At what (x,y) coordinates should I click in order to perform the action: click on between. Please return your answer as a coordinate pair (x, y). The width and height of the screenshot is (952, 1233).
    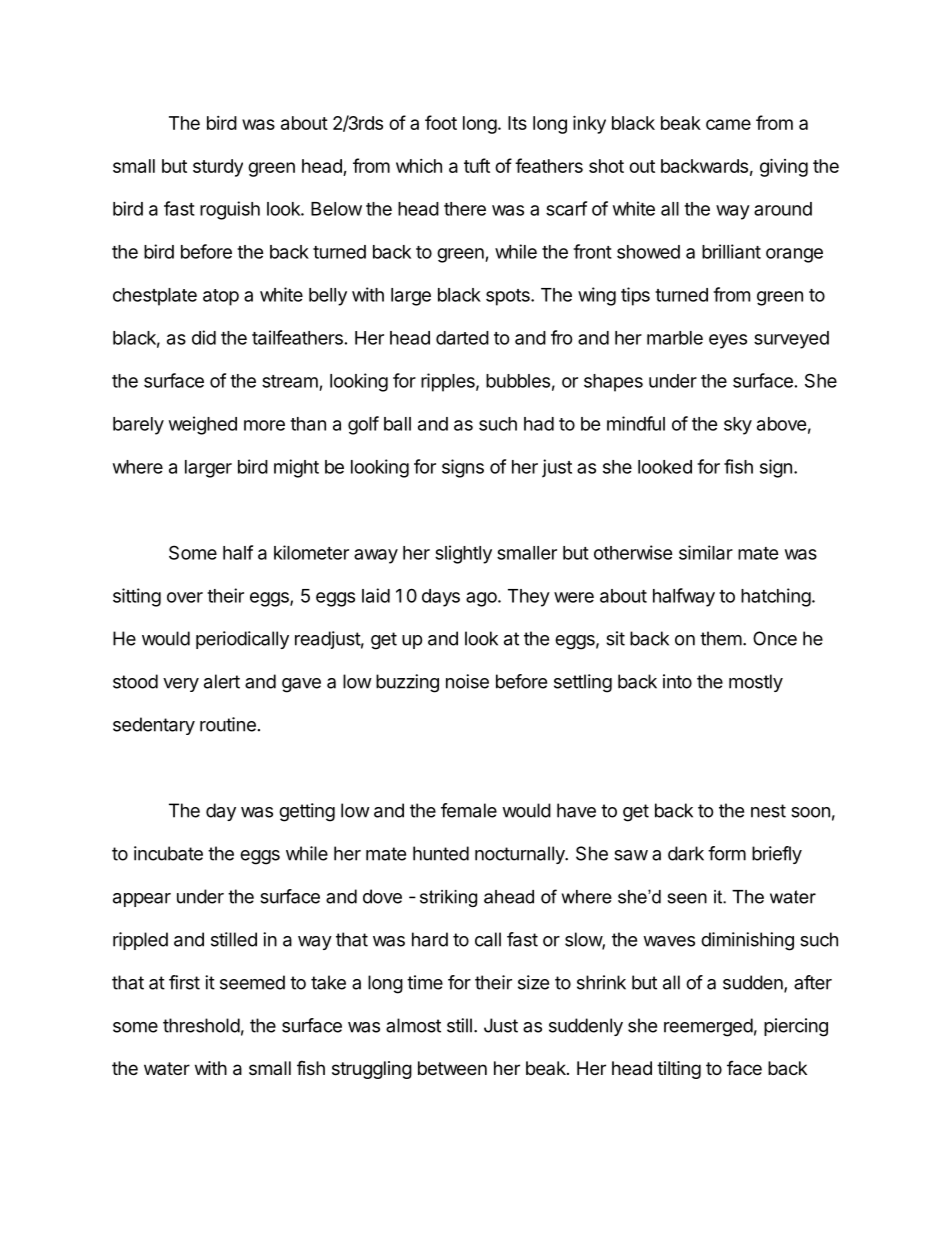
    Looking at the image, I should click on (452, 1068).
